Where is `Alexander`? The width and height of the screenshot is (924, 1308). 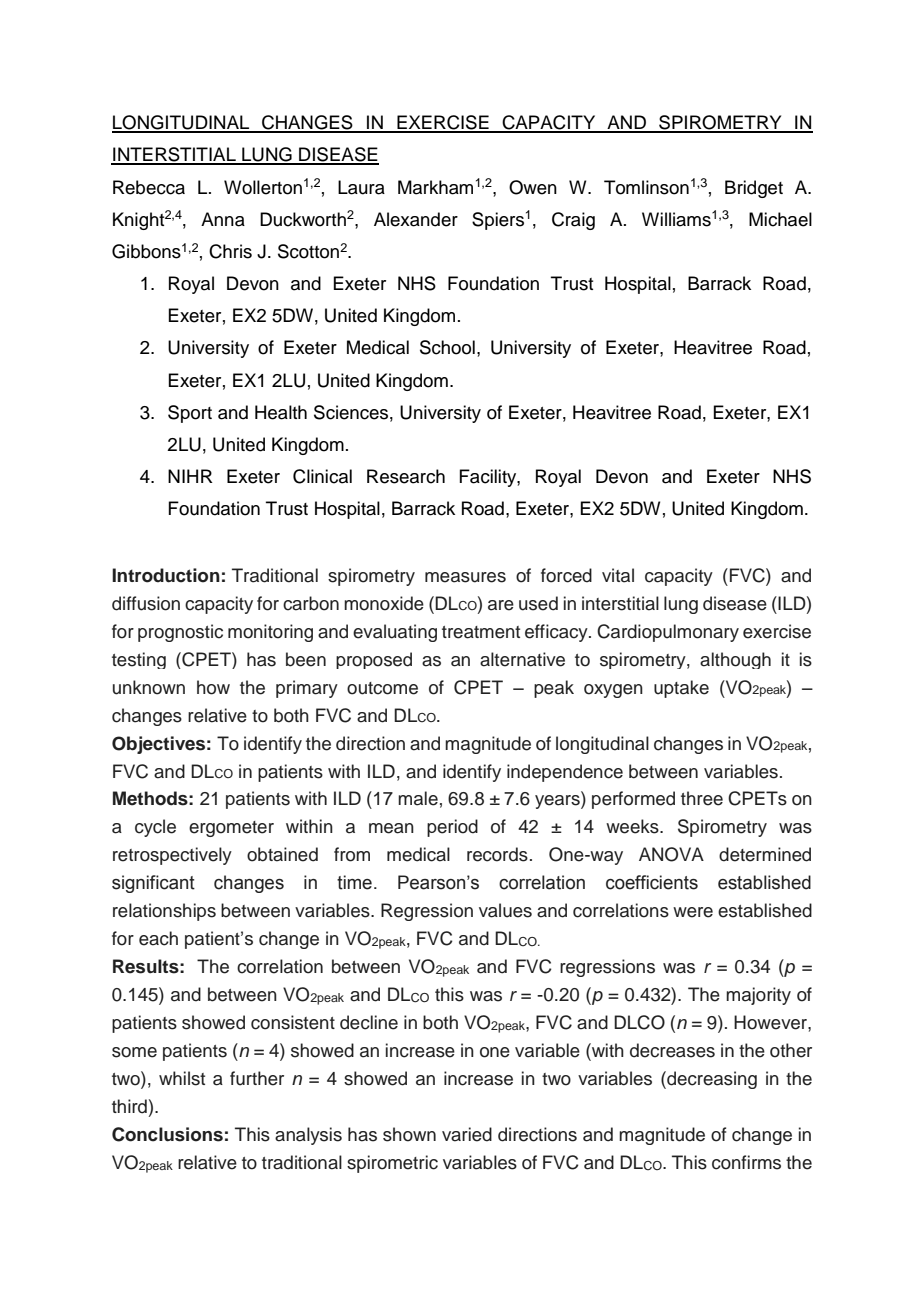
Alexander is located at coordinates (416, 219).
